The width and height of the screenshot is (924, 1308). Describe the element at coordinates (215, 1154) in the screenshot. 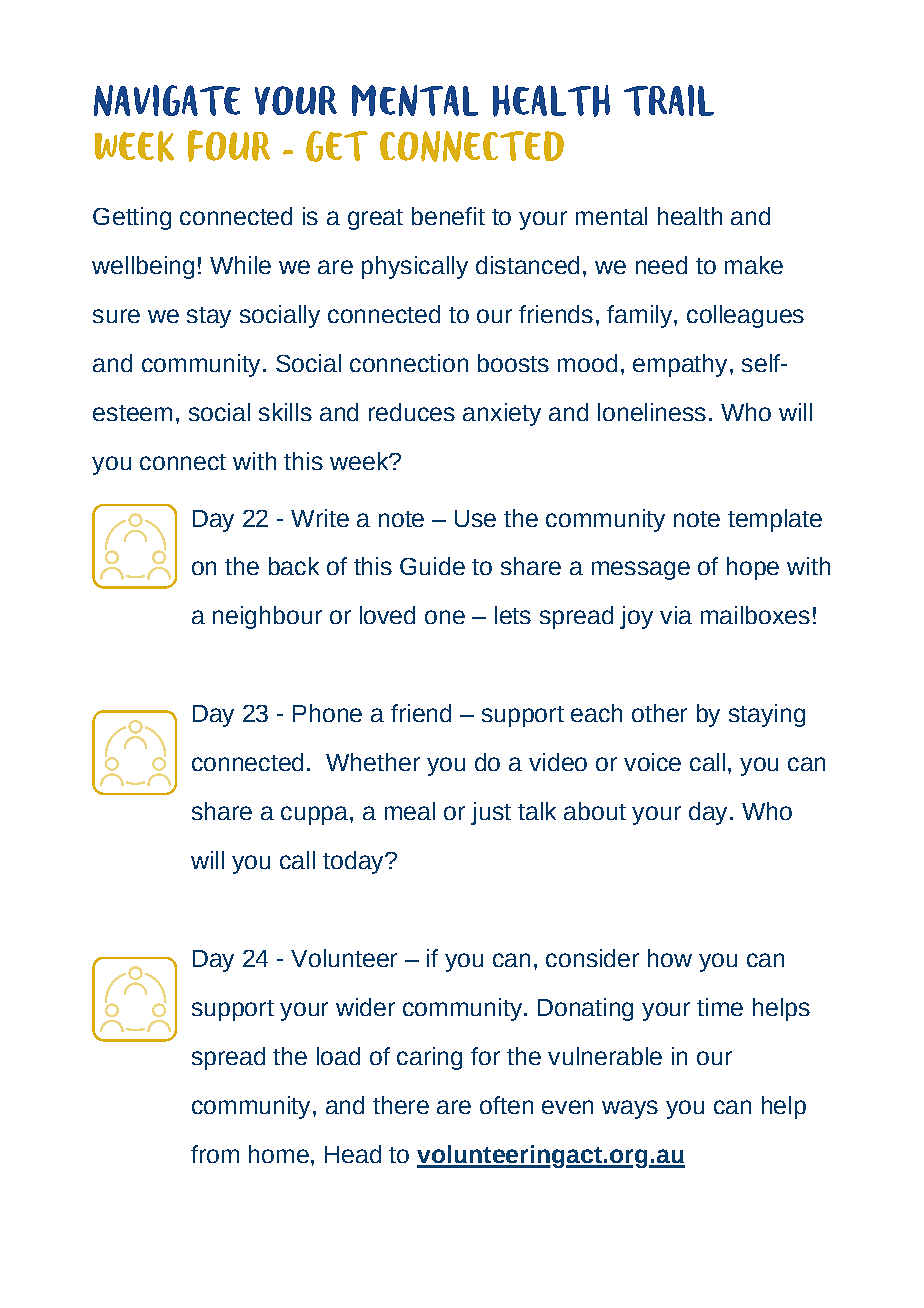

I see `from` at that location.
